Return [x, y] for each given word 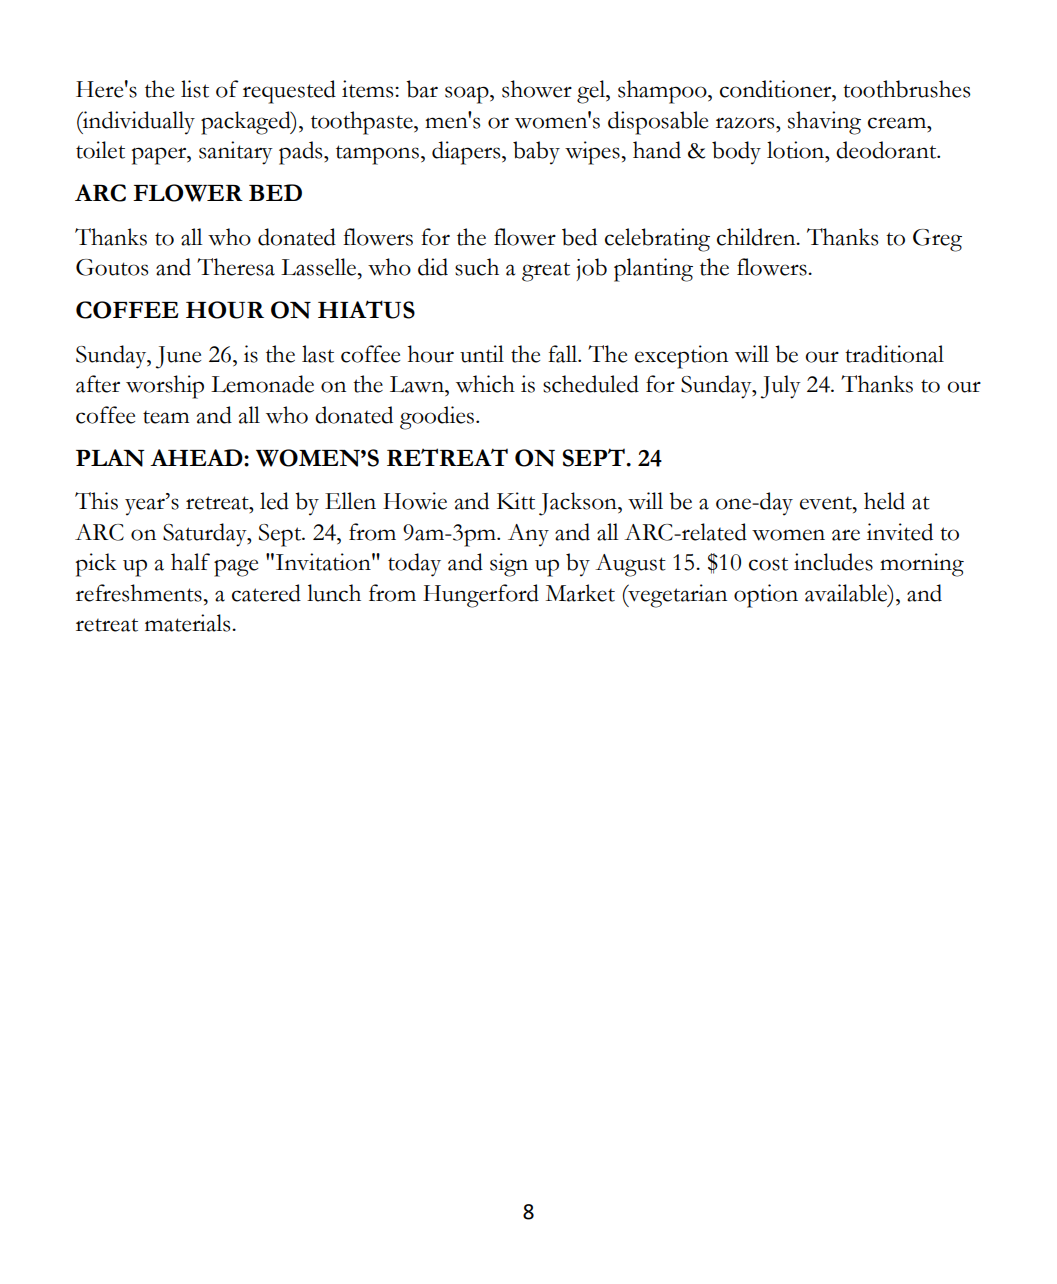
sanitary [236, 153]
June [178, 357]
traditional [894, 354]
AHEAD [197, 457]
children [757, 237]
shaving [824, 123]
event [827, 503]
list [195, 89]
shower [537, 89]
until [482, 354]
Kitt [516, 501]
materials [189, 623]
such [477, 267]
